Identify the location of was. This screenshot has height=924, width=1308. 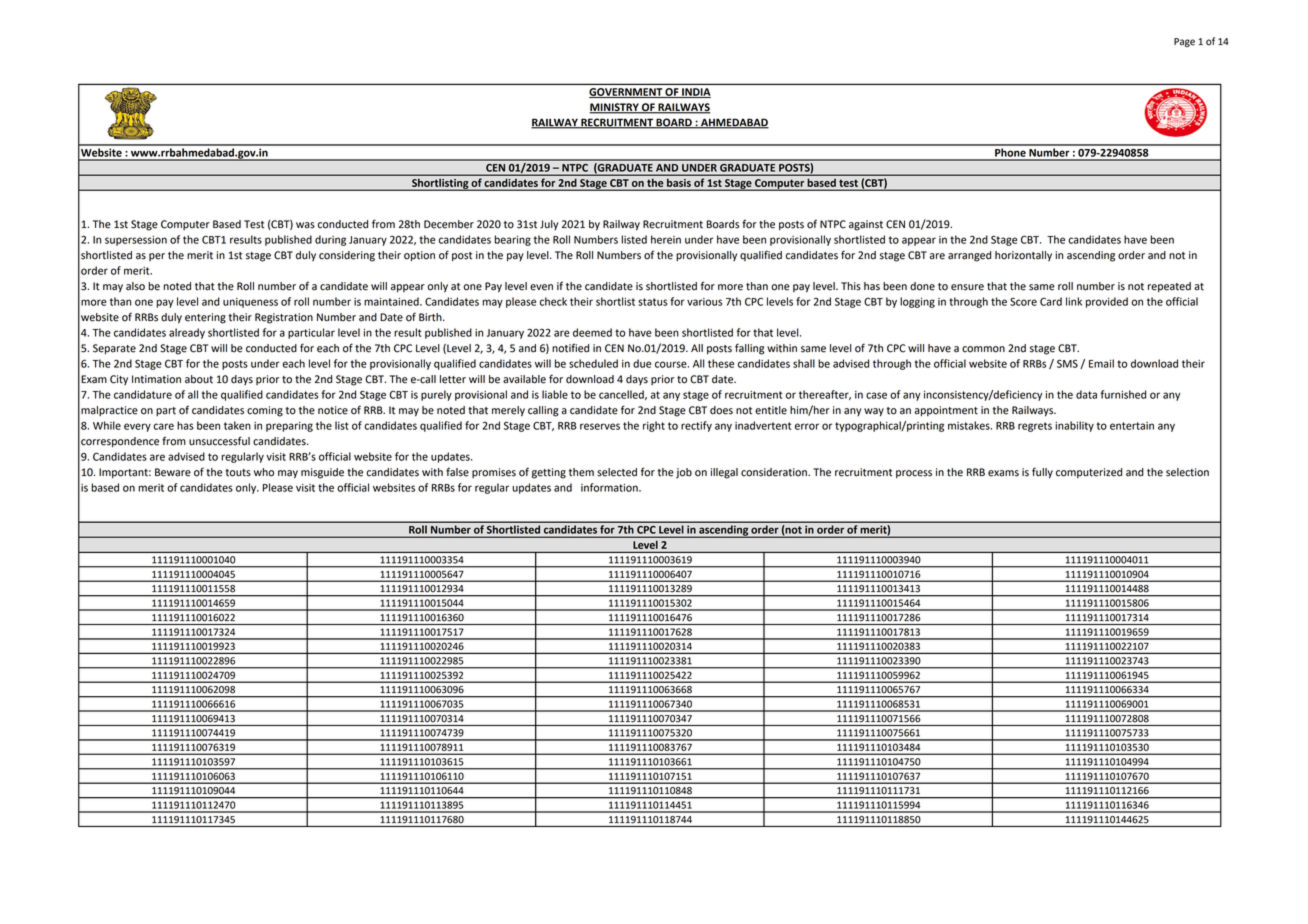
(305, 225).
